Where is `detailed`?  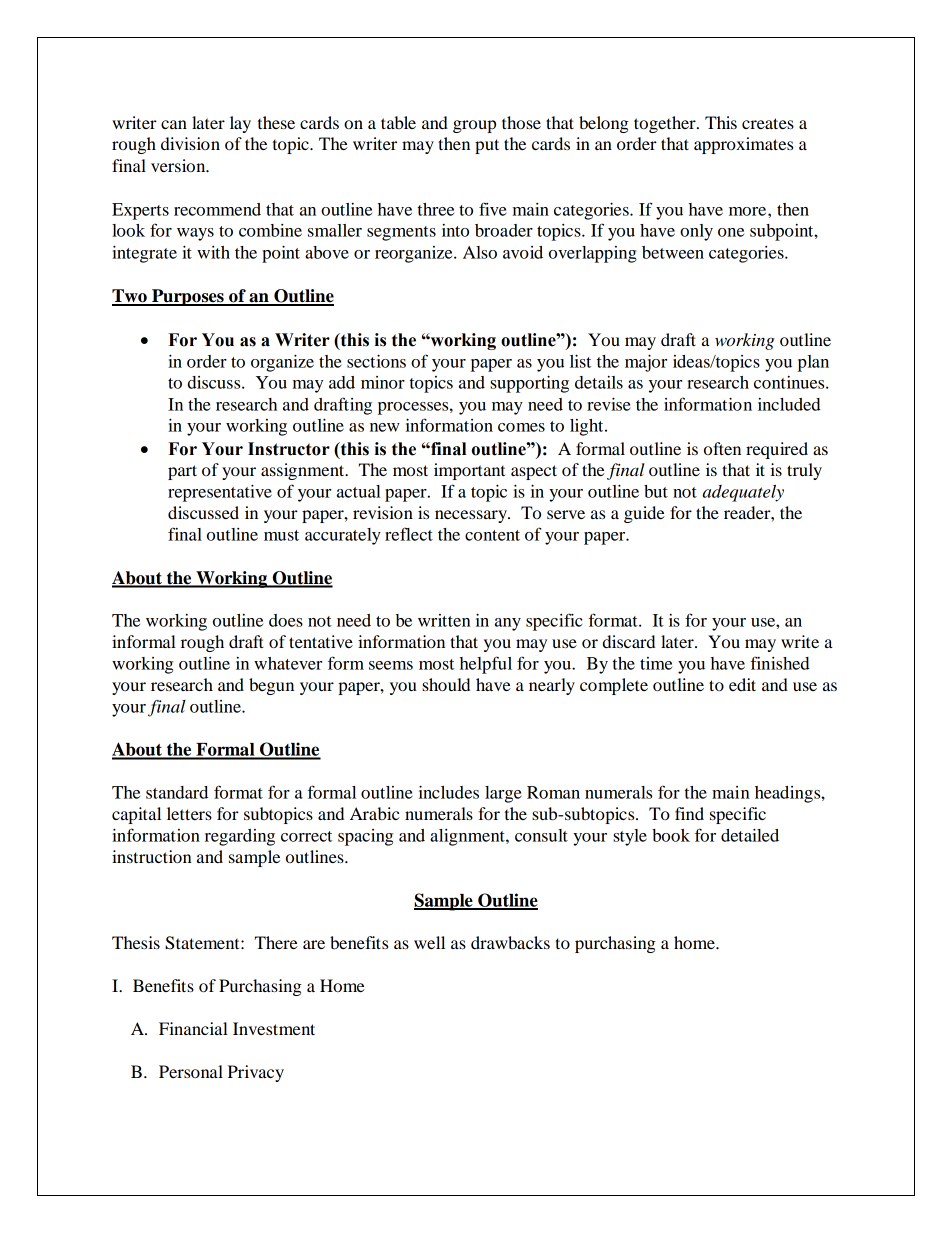
detailed is located at coordinates (750, 835).
